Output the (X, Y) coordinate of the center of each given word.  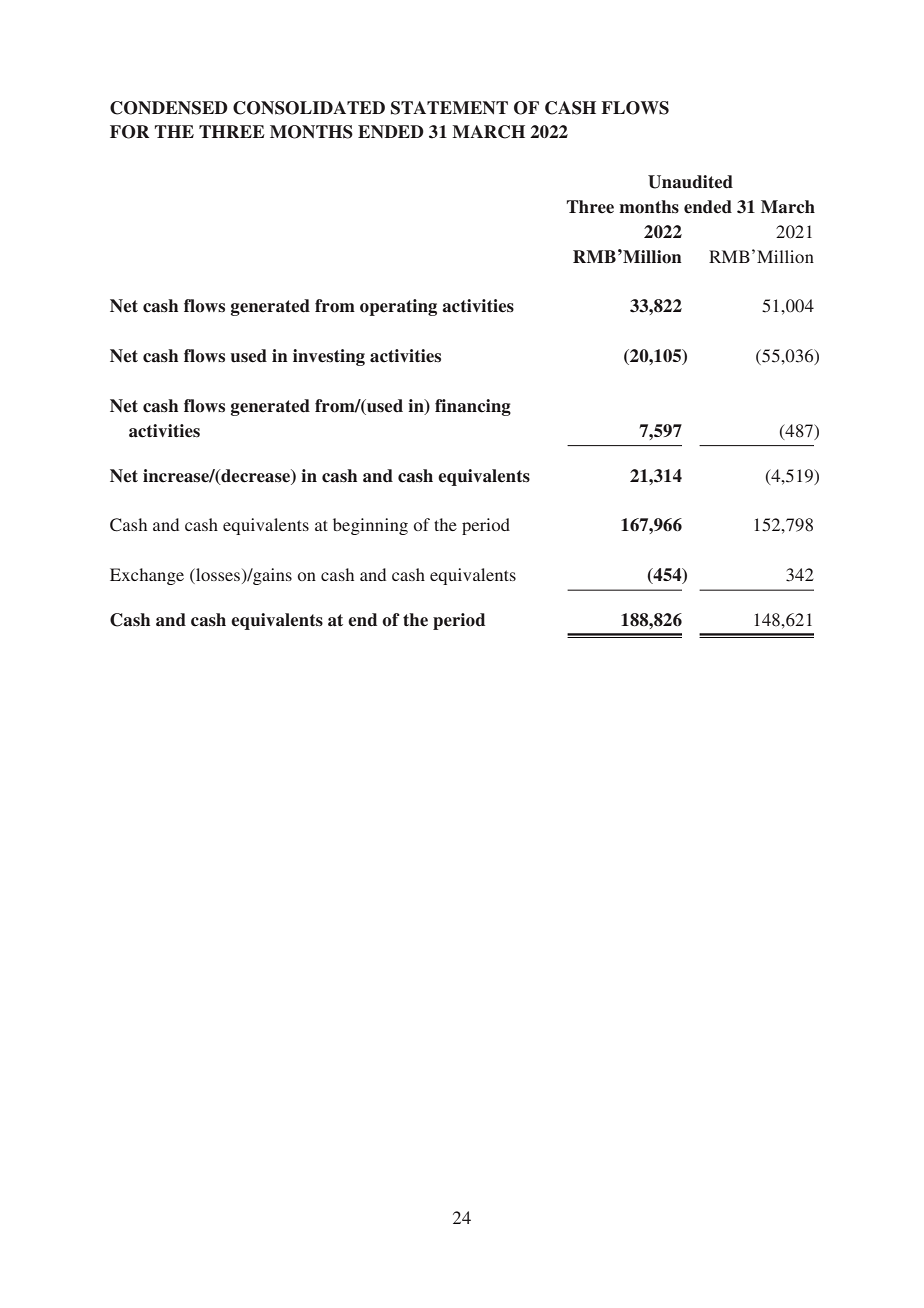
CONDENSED (169, 108)
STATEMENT (449, 108)
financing (473, 407)
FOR (129, 132)
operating (398, 307)
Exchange (147, 576)
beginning (370, 526)
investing (329, 357)
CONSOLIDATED (309, 108)
